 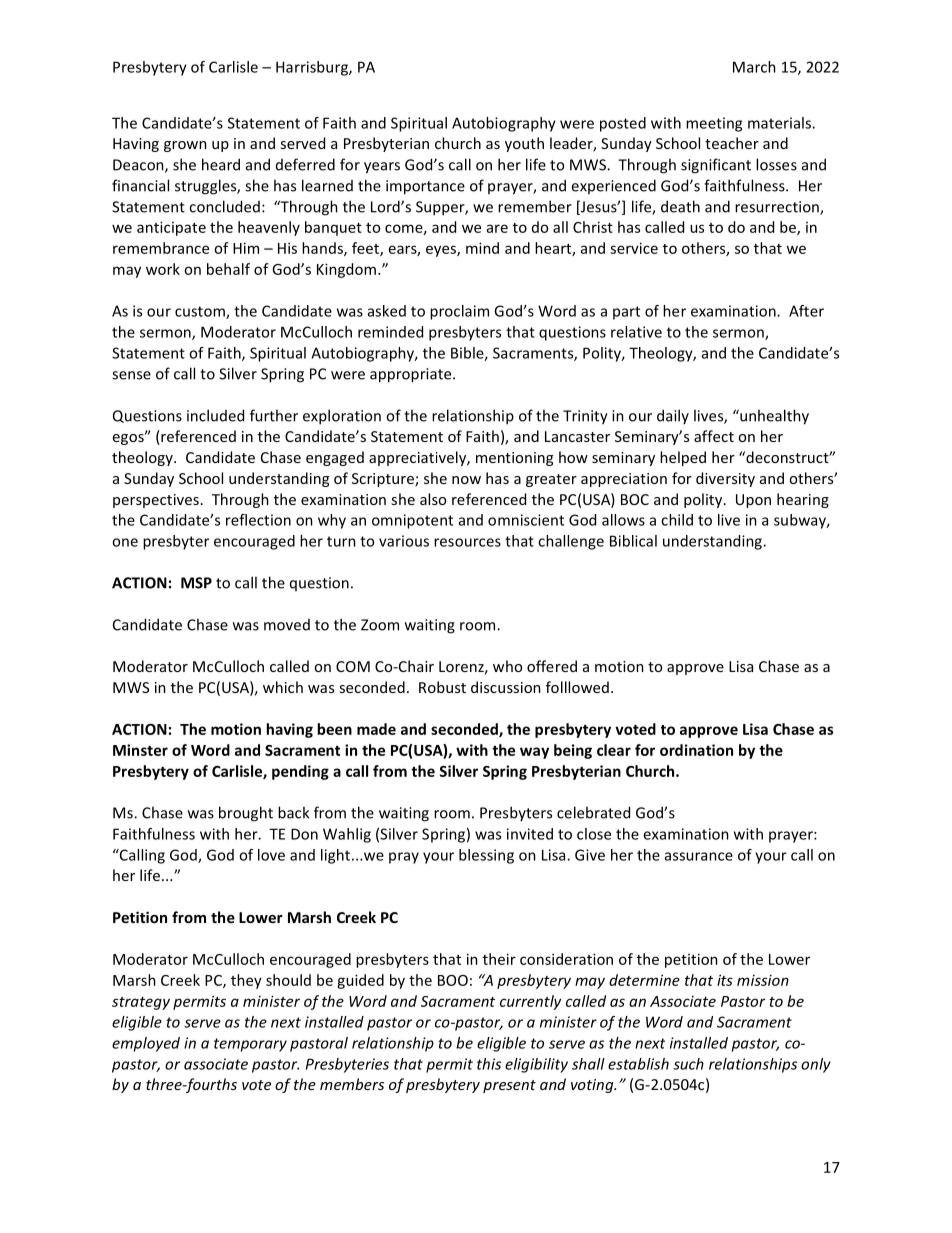 I want to click on assurance, so click(x=699, y=856).
